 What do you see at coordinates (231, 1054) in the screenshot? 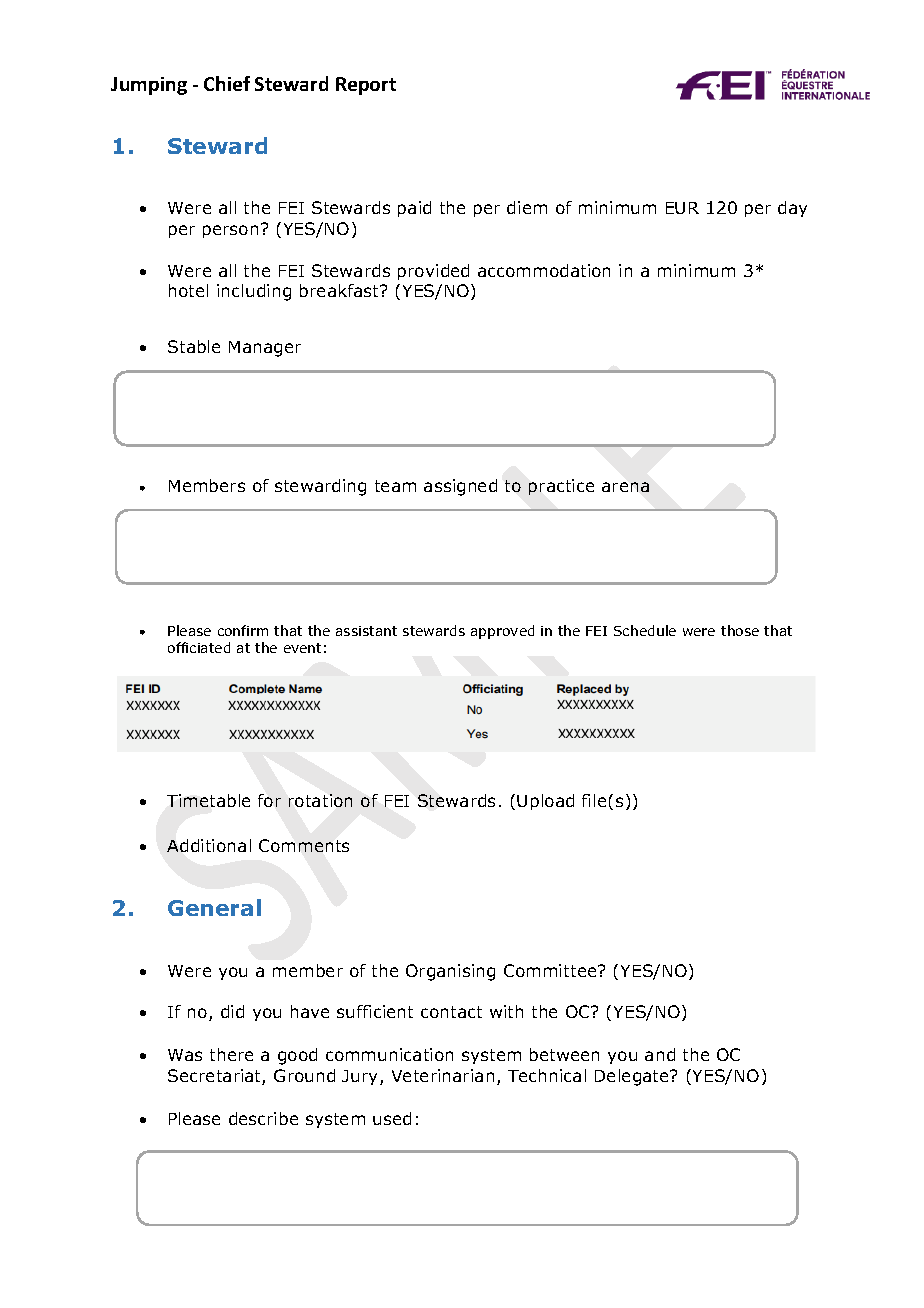
I see `there` at bounding box center [231, 1054].
